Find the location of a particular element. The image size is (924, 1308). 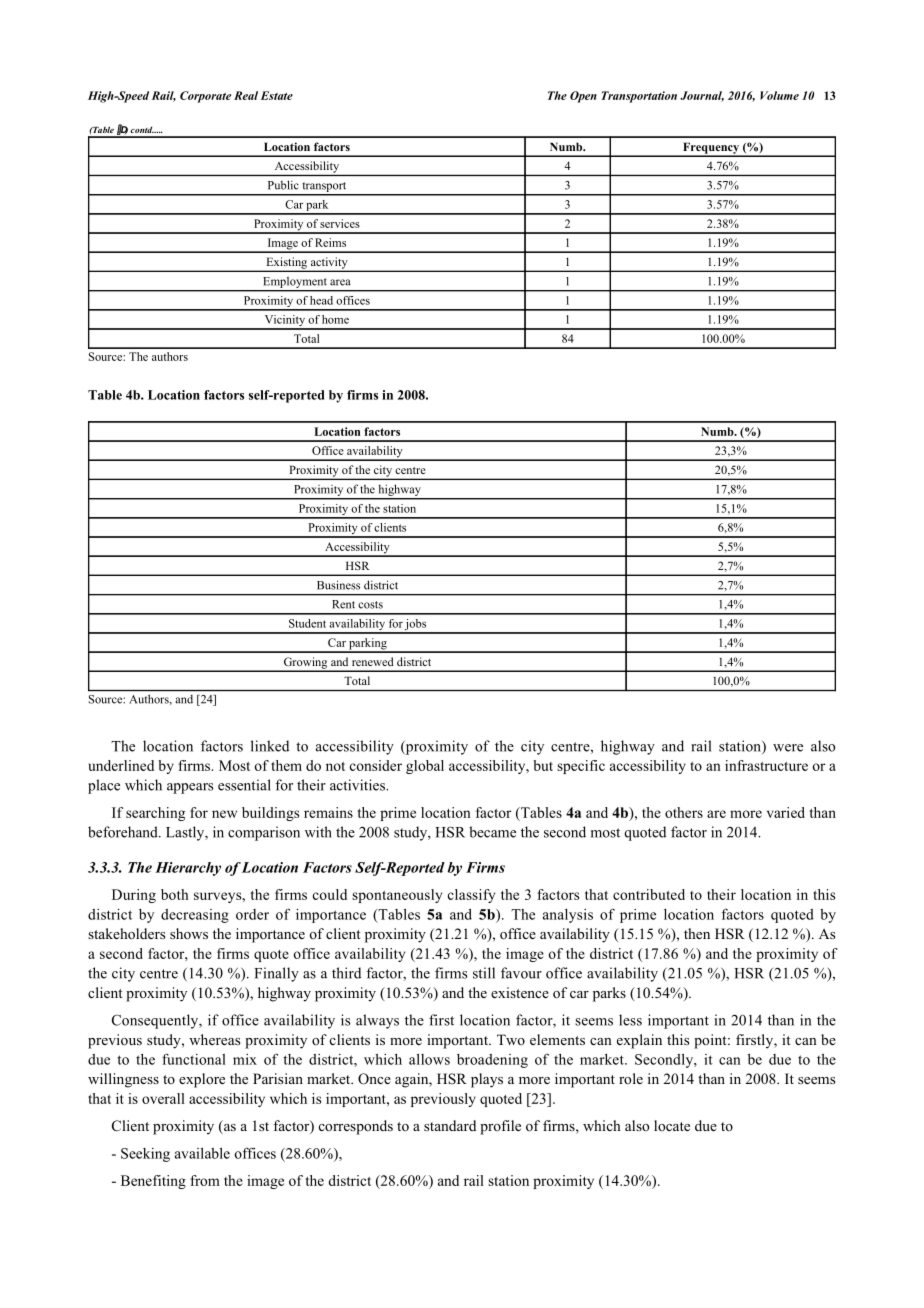

then is located at coordinates (697, 933).
